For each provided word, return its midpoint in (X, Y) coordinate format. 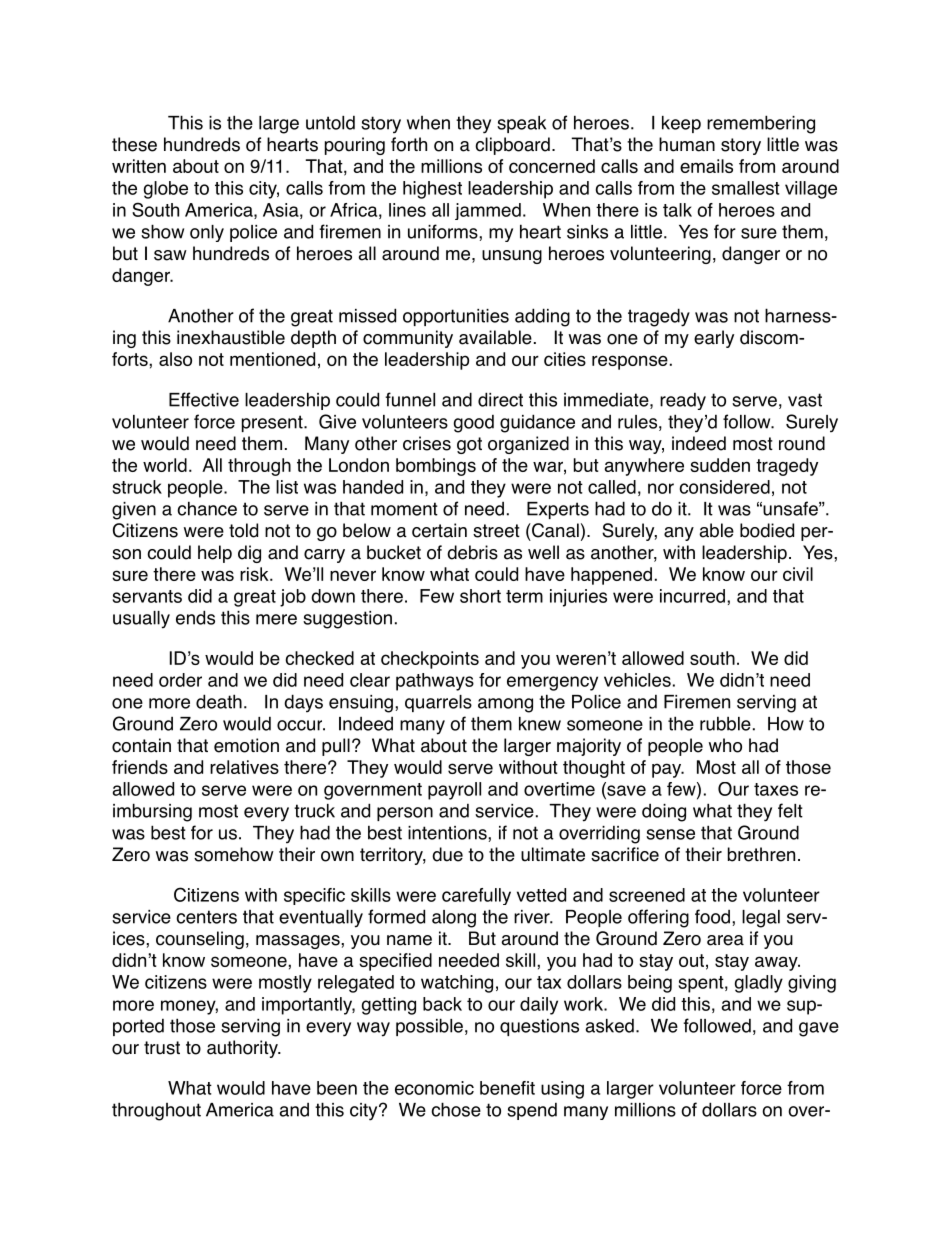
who (725, 745)
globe (166, 190)
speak (521, 124)
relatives (244, 767)
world (165, 465)
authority (243, 1049)
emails (706, 166)
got (469, 445)
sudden (720, 465)
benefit (507, 1088)
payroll (454, 791)
